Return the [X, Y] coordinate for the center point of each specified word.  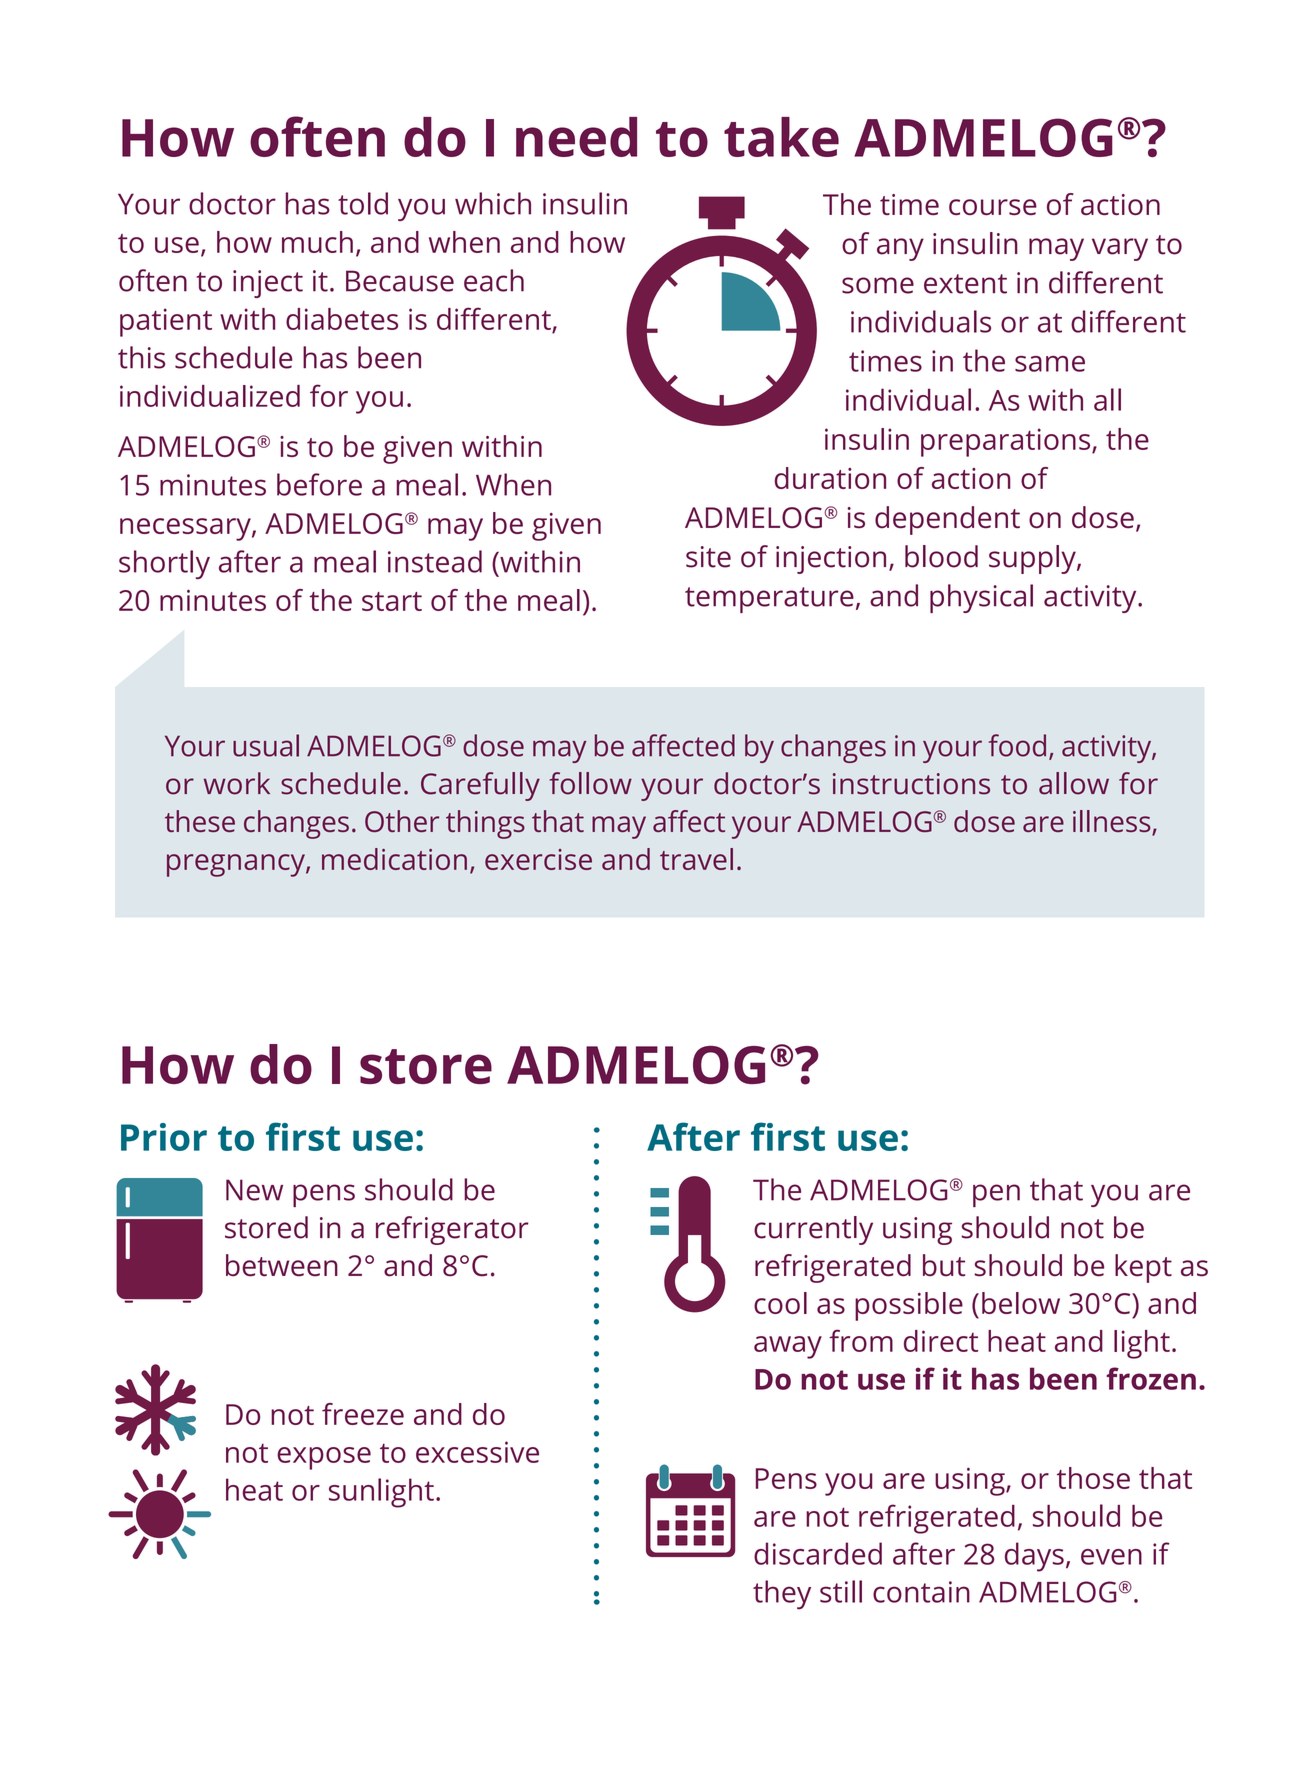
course [993, 207]
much [317, 242]
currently [813, 1230]
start [392, 601]
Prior [164, 1137]
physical [981, 598]
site [708, 557]
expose [324, 1458]
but [944, 1265]
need [576, 137]
